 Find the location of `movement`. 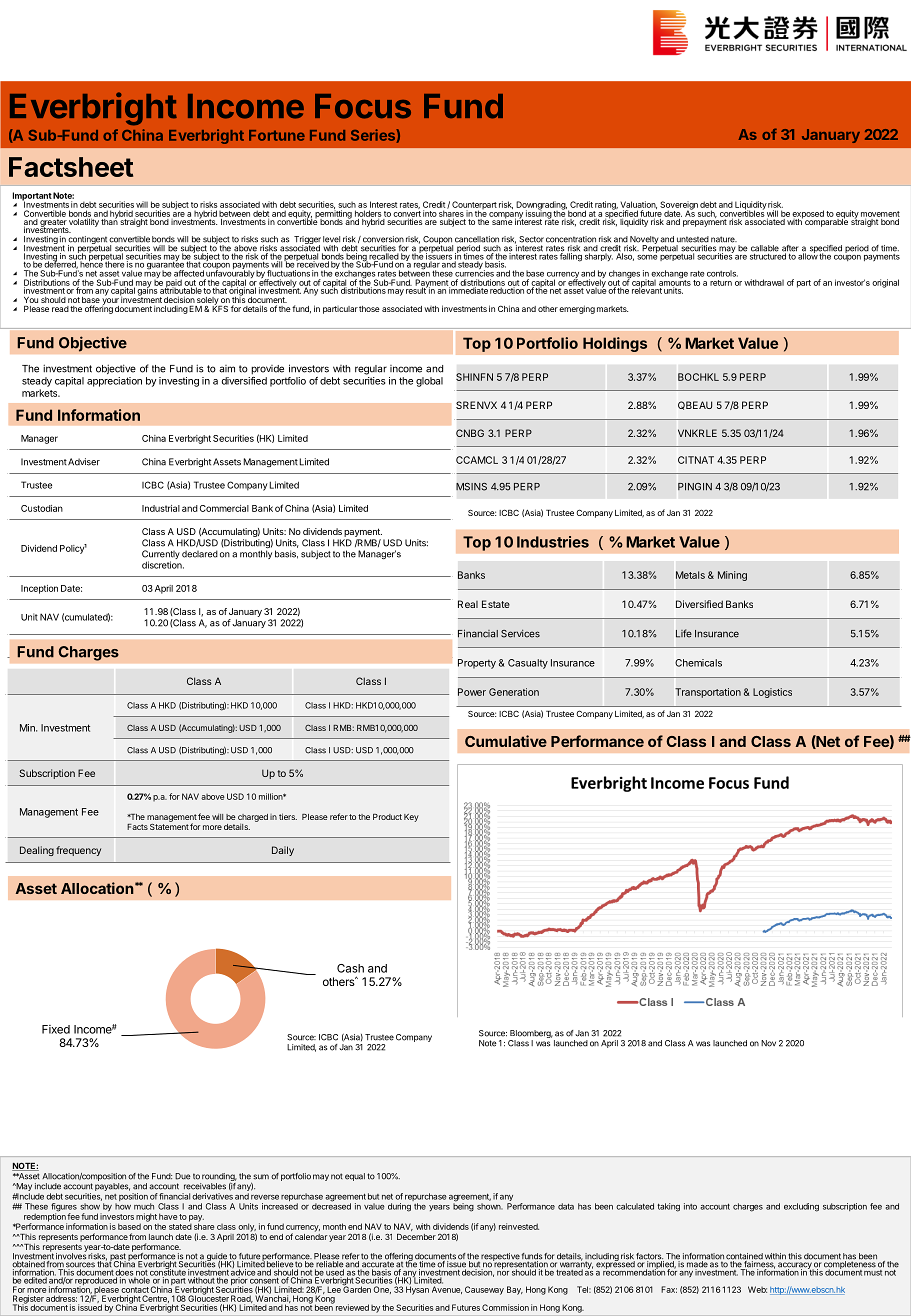

movement is located at coordinates (880, 215).
